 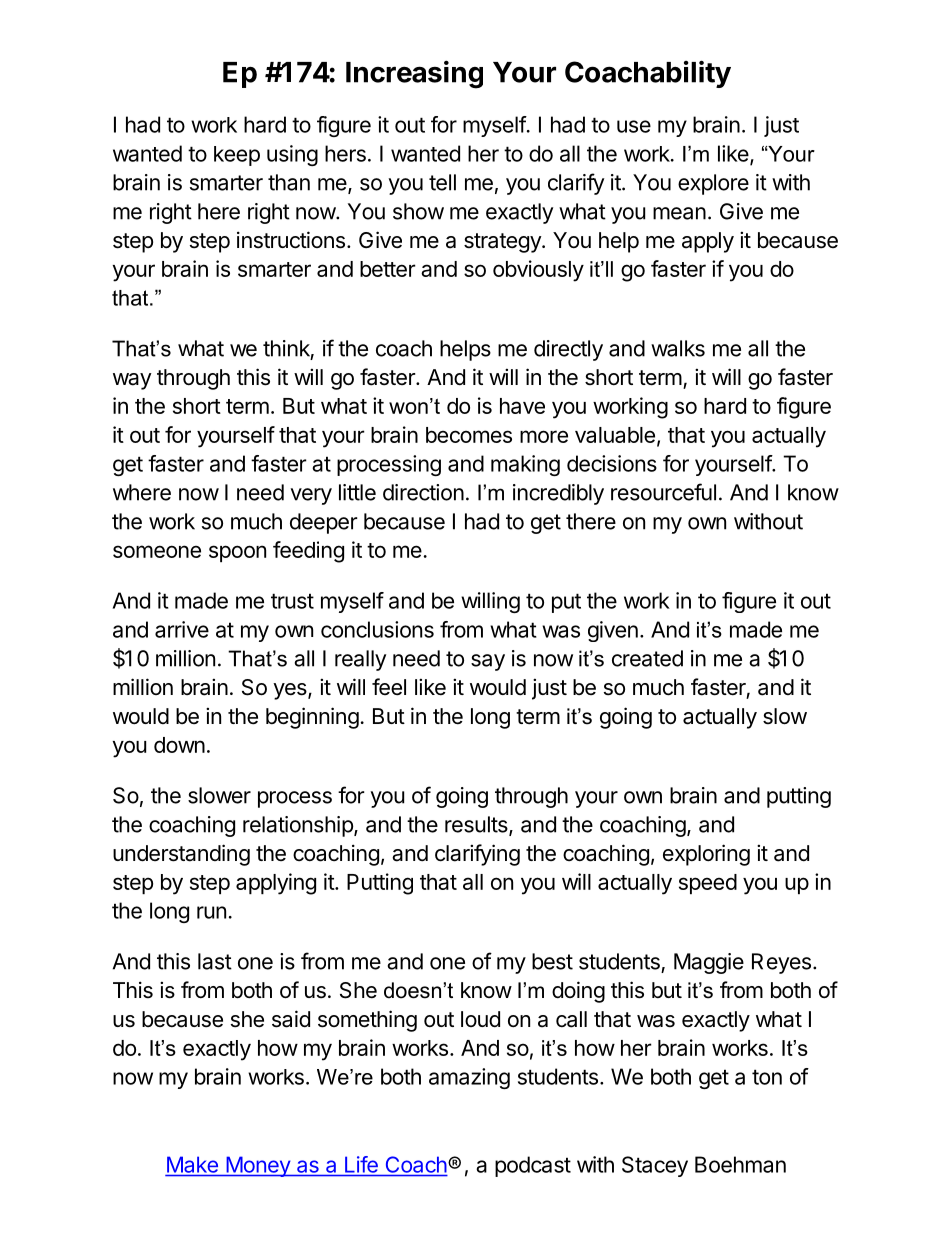 I want to click on explore, so click(x=713, y=184).
